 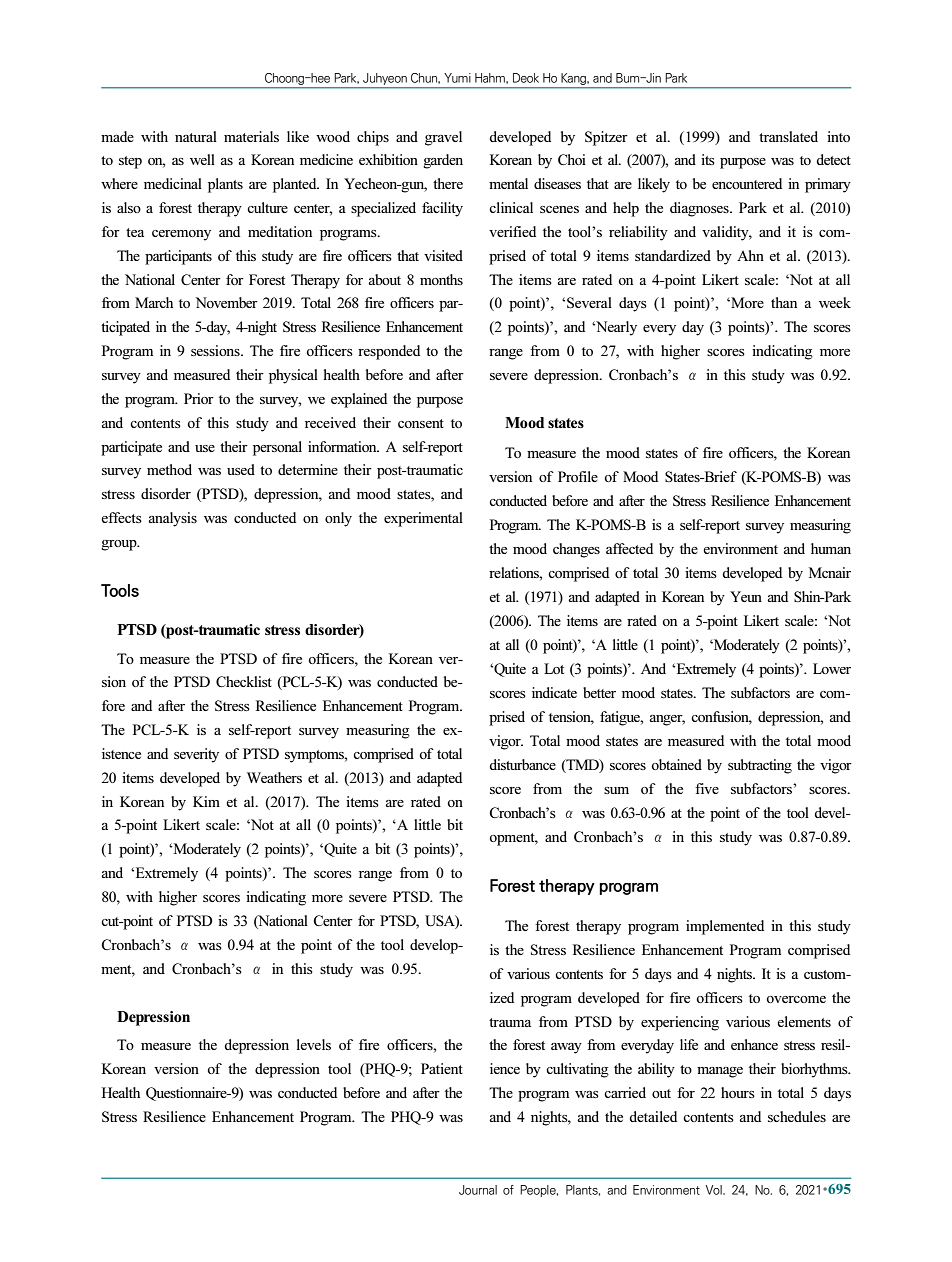 I want to click on natural, so click(x=196, y=136).
